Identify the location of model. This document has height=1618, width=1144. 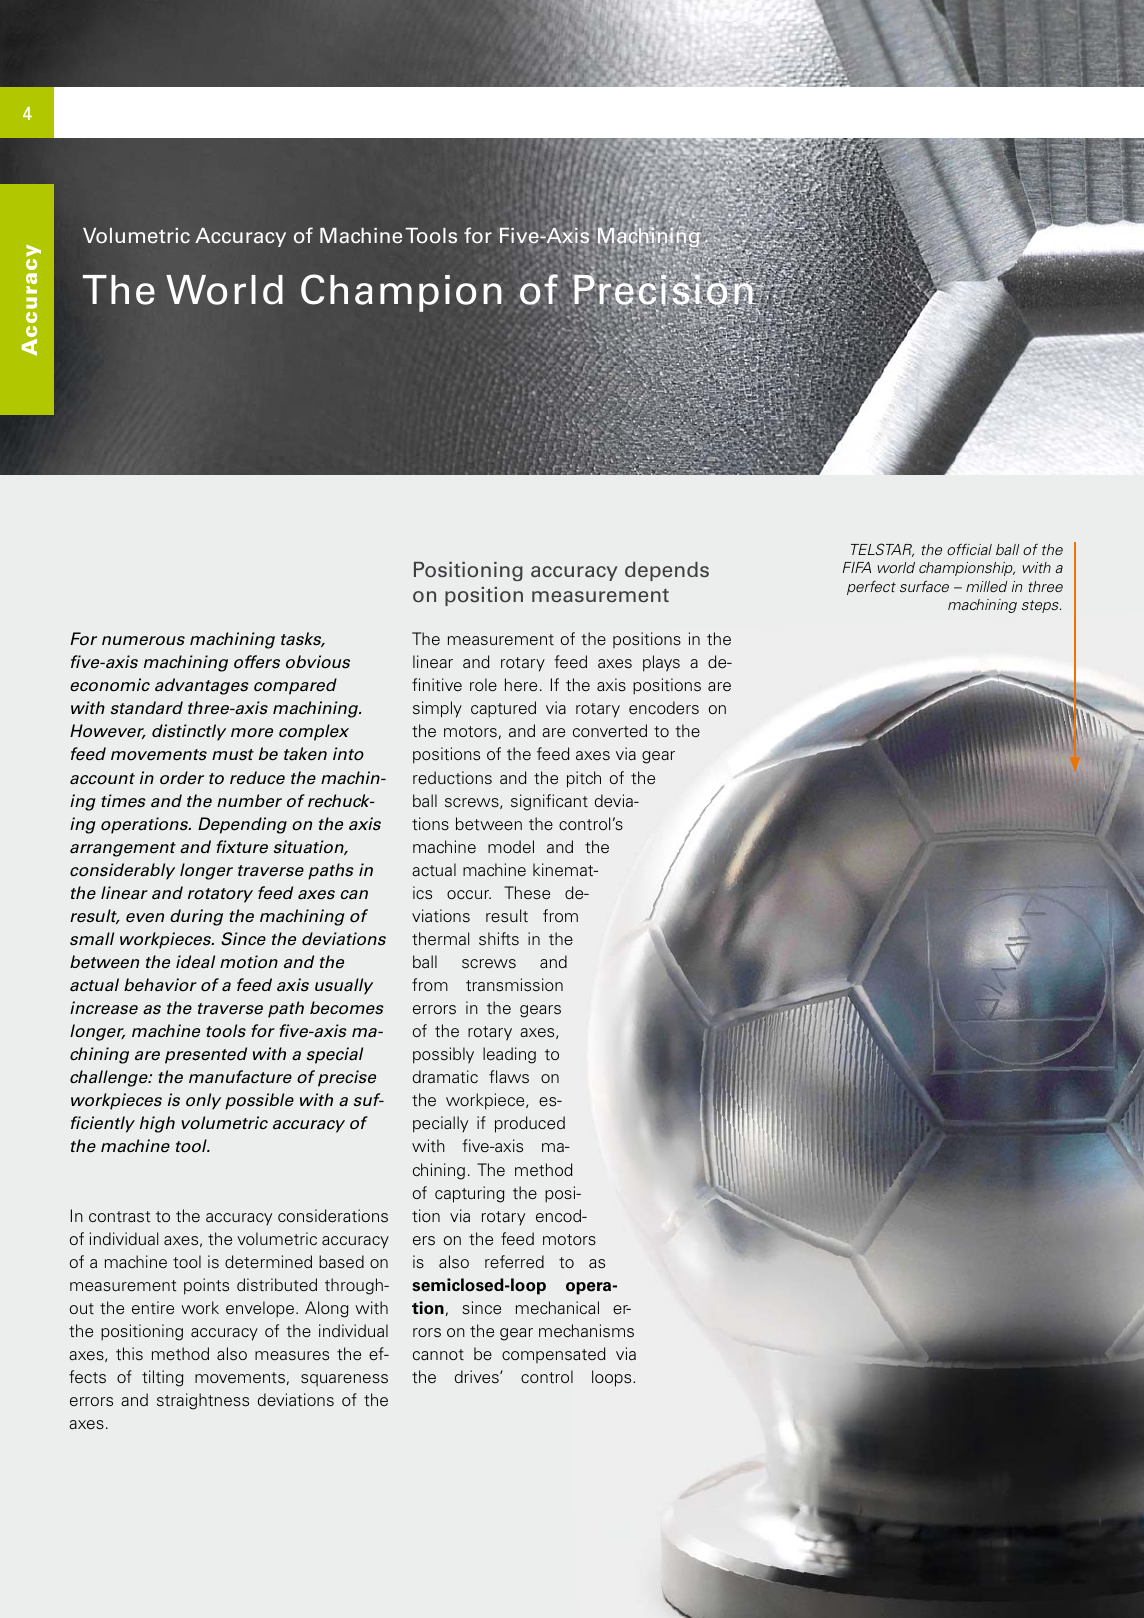
(511, 846).
